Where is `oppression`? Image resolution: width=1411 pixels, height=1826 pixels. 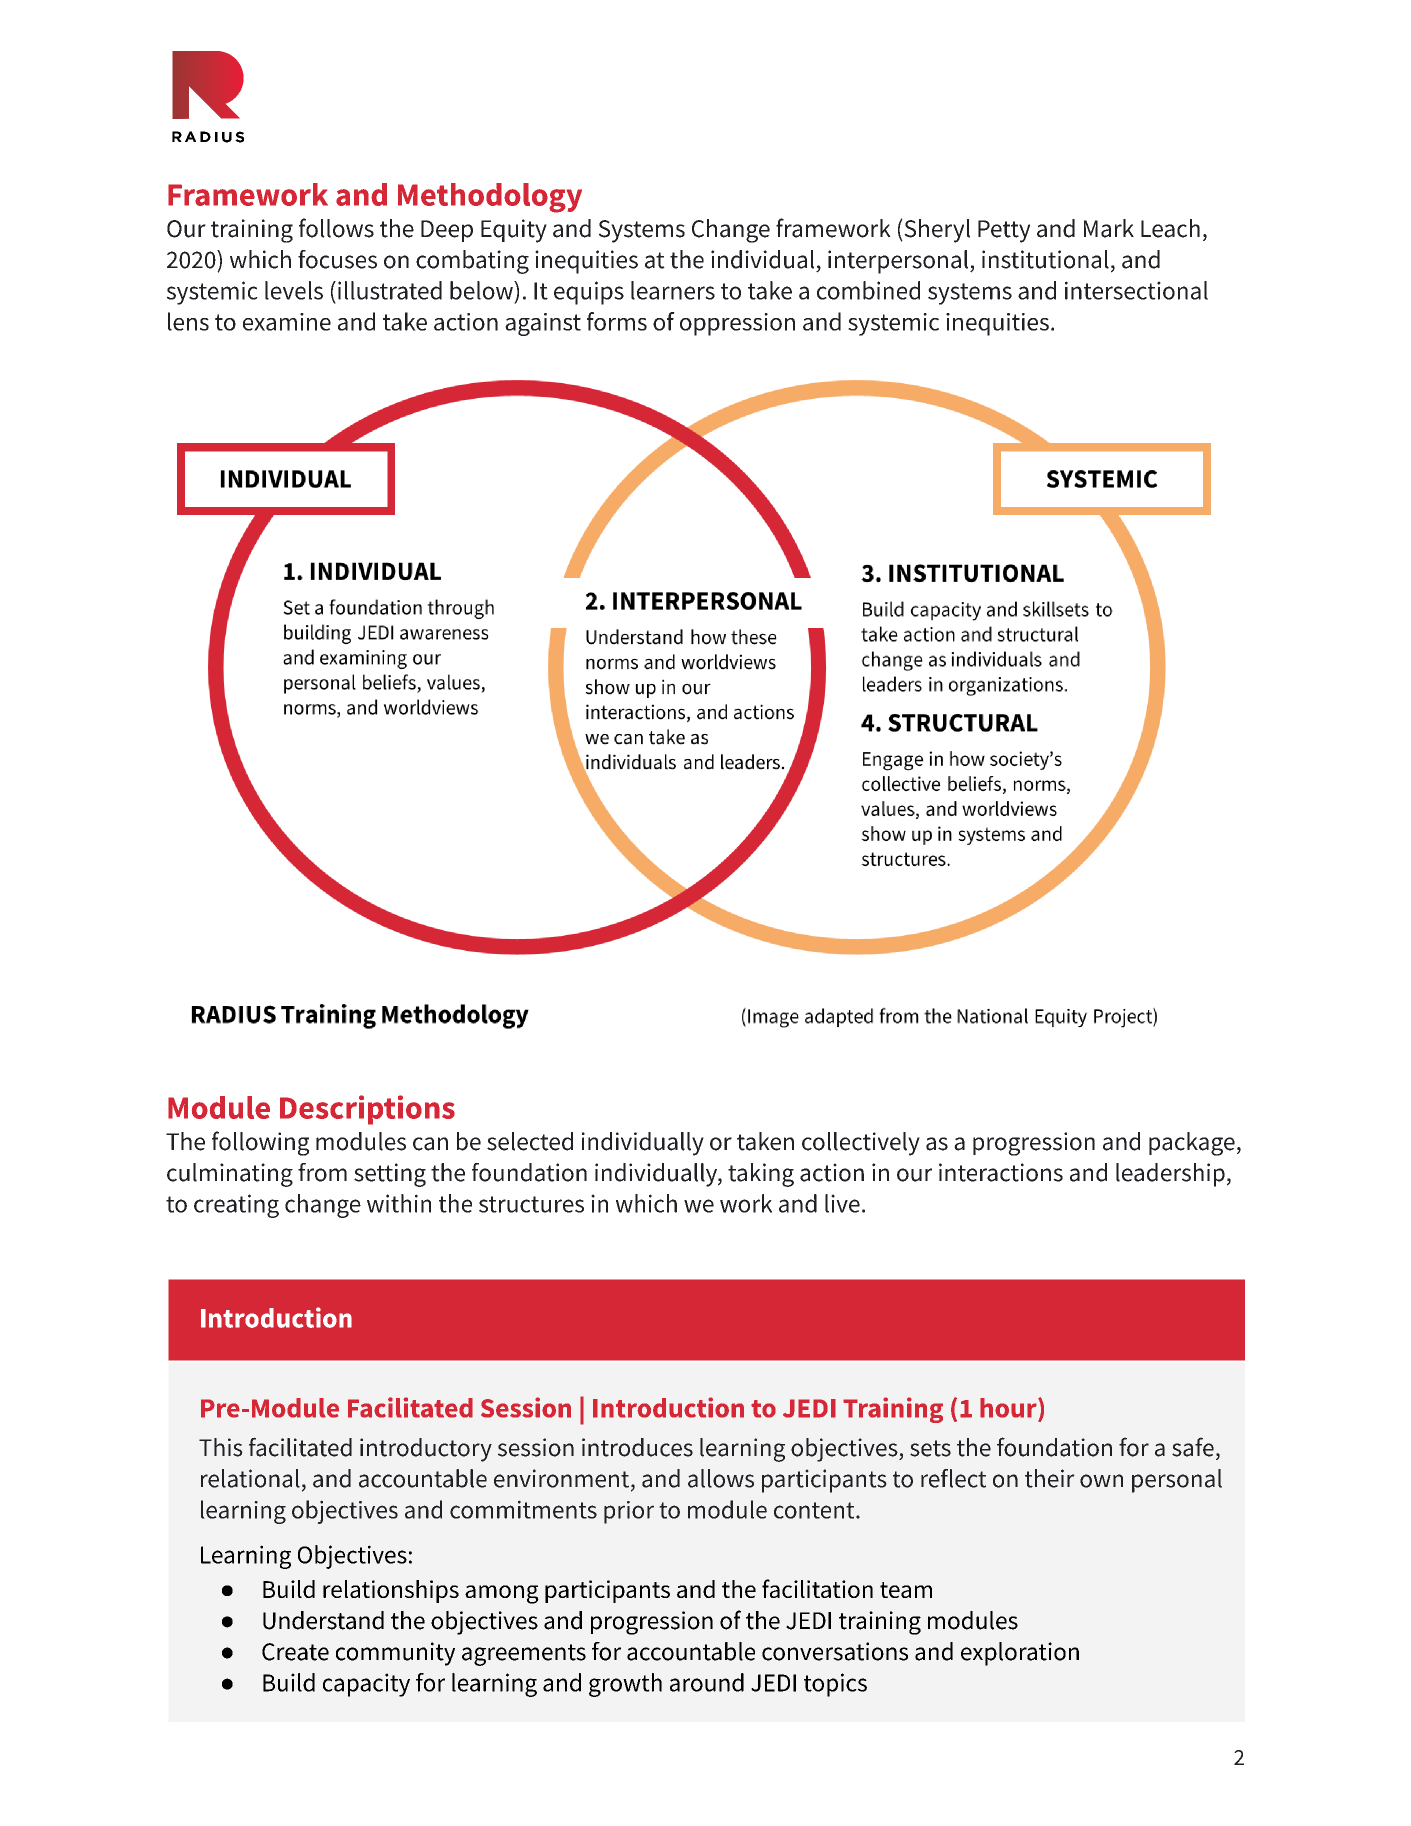 oppression is located at coordinates (737, 324).
